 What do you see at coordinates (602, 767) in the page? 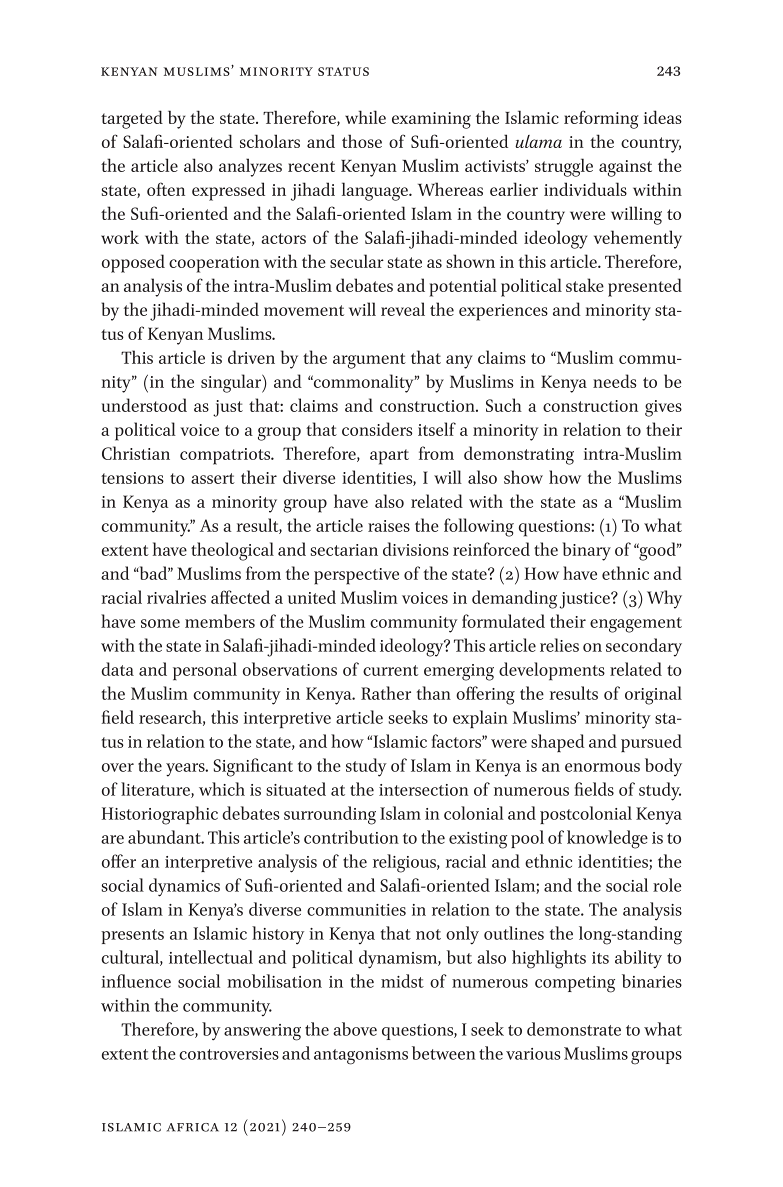
I see `enormous` at bounding box center [602, 767].
